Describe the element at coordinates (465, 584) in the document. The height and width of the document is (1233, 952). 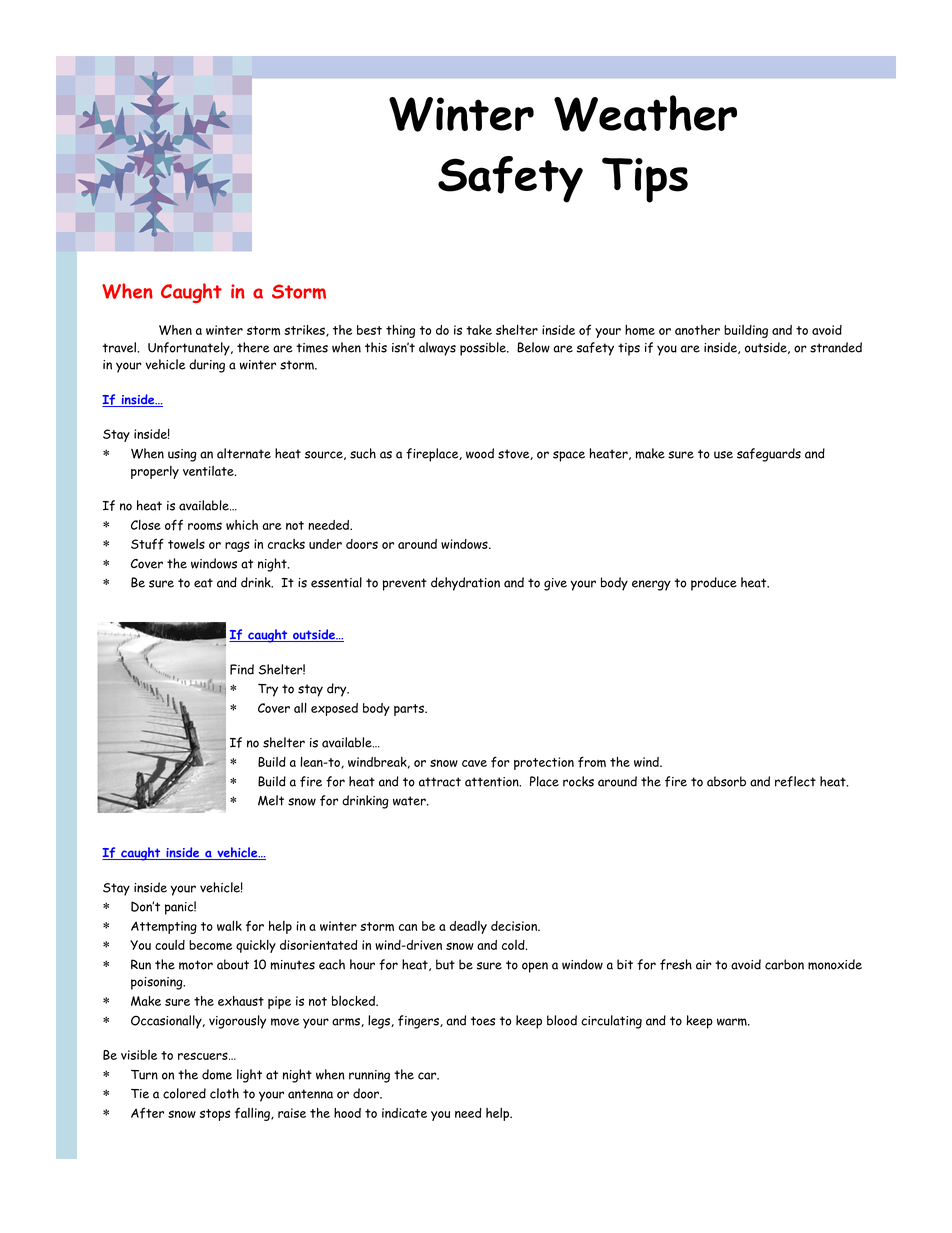
I see `dehydration` at that location.
